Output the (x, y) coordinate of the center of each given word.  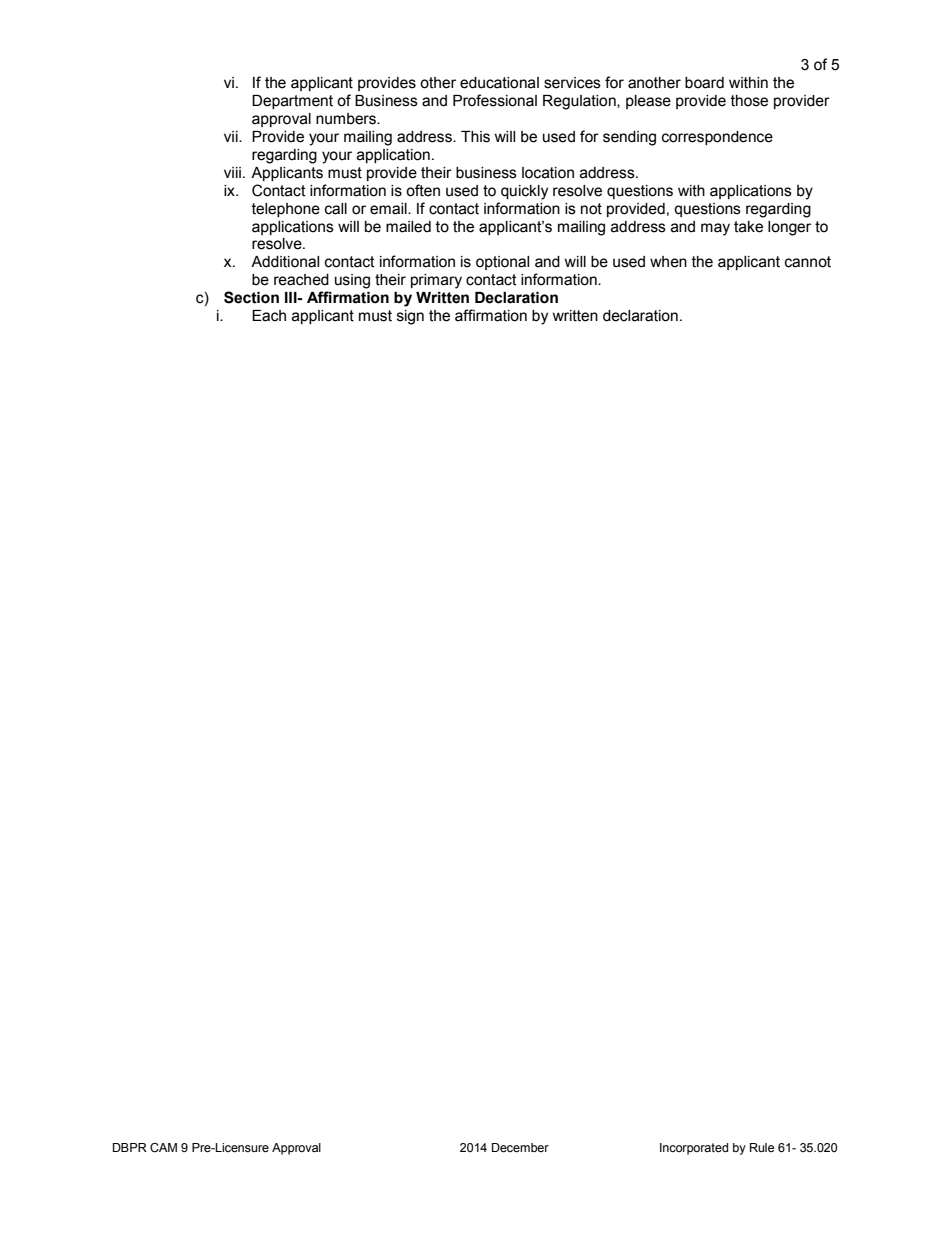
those (749, 101)
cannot (808, 262)
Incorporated (694, 1149)
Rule (762, 1147)
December (520, 1148)
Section (251, 297)
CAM (163, 1148)
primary (436, 281)
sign (410, 317)
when (668, 262)
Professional (495, 100)
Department (292, 102)
